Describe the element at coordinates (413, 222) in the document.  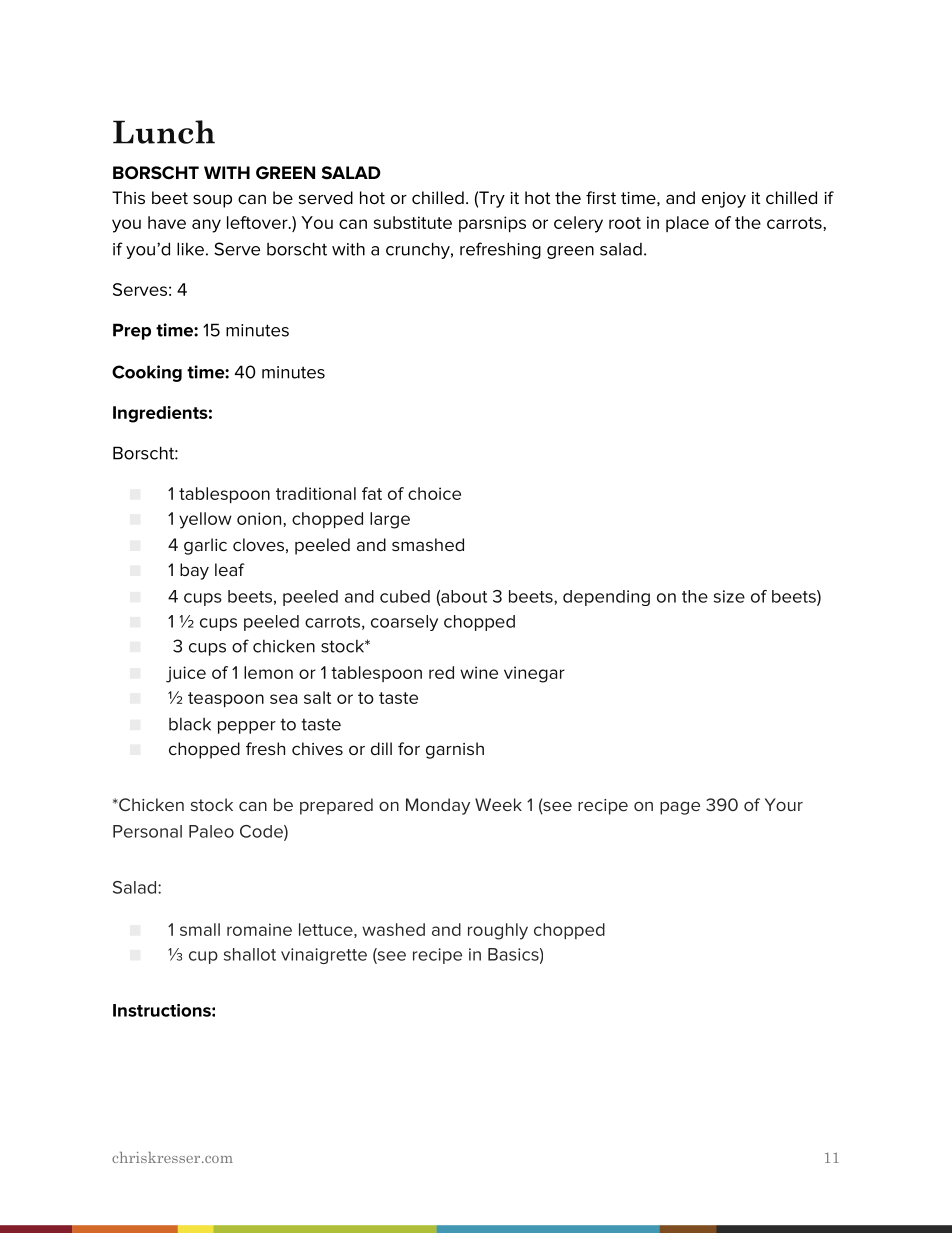
I see `substitute` at that location.
